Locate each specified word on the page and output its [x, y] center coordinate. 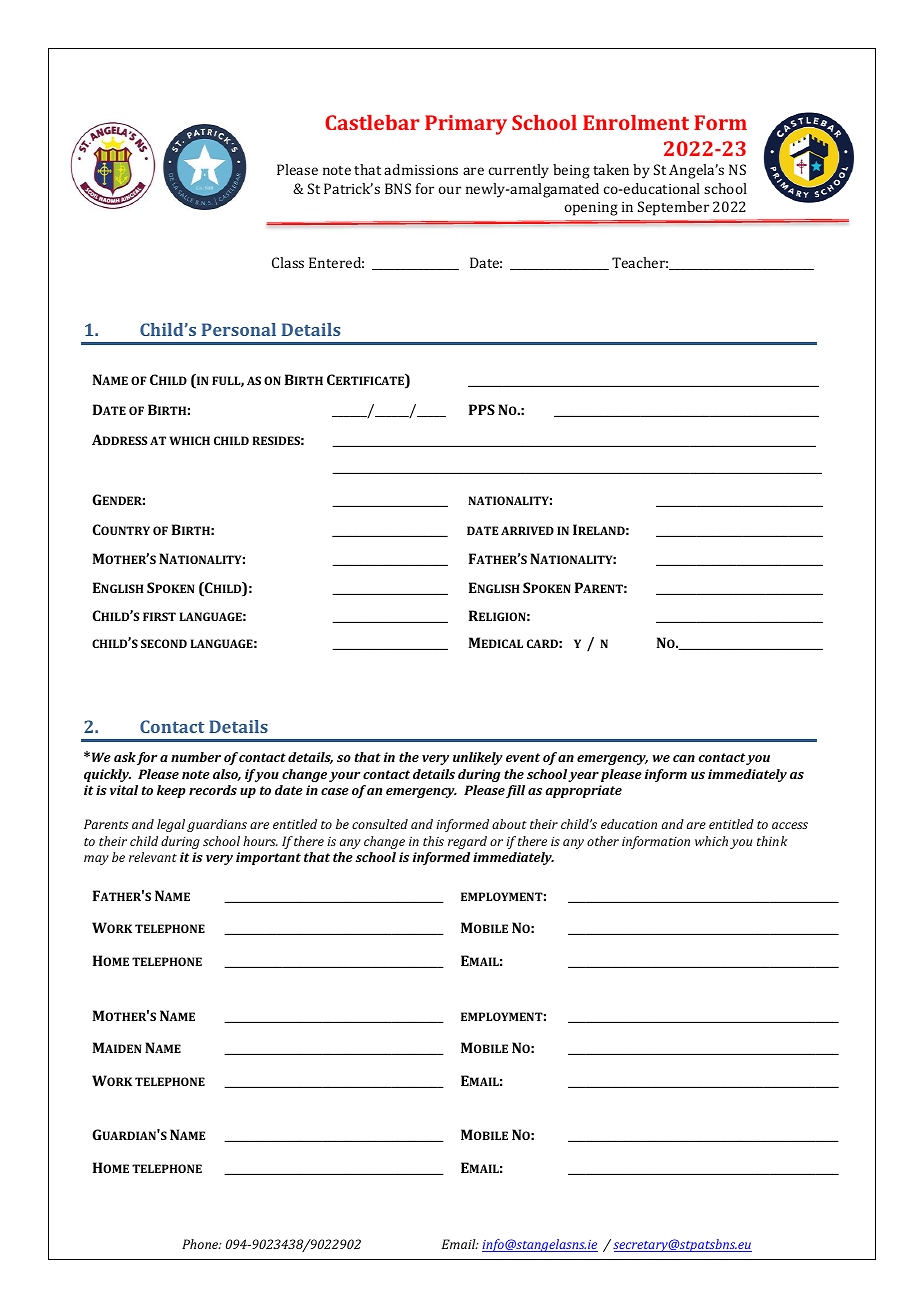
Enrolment [636, 122]
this [433, 841]
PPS [482, 409]
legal [171, 825]
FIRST [159, 616]
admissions [421, 169]
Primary [466, 125]
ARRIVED [527, 530]
